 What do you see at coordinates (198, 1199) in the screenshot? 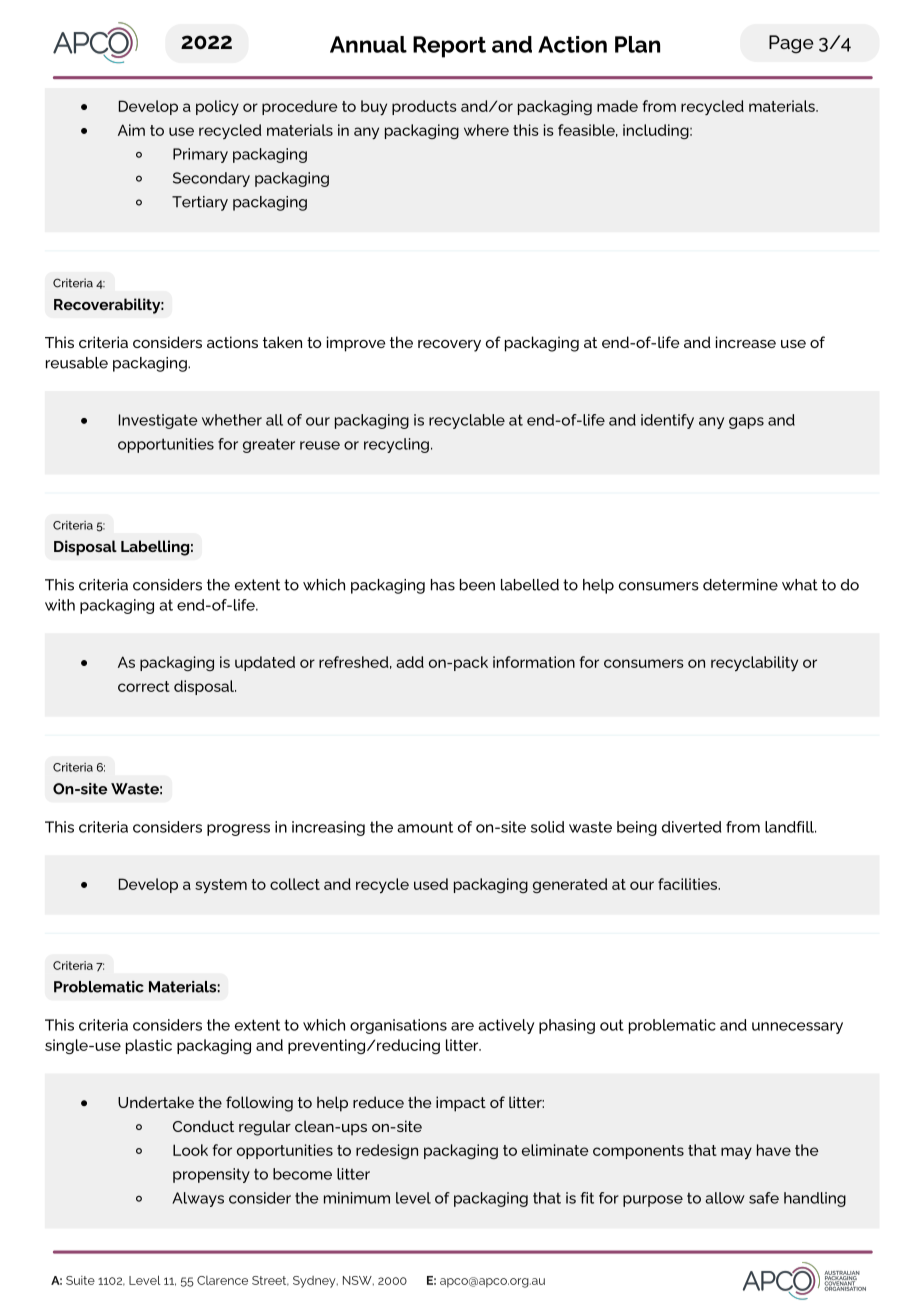
I see `Always` at bounding box center [198, 1199].
